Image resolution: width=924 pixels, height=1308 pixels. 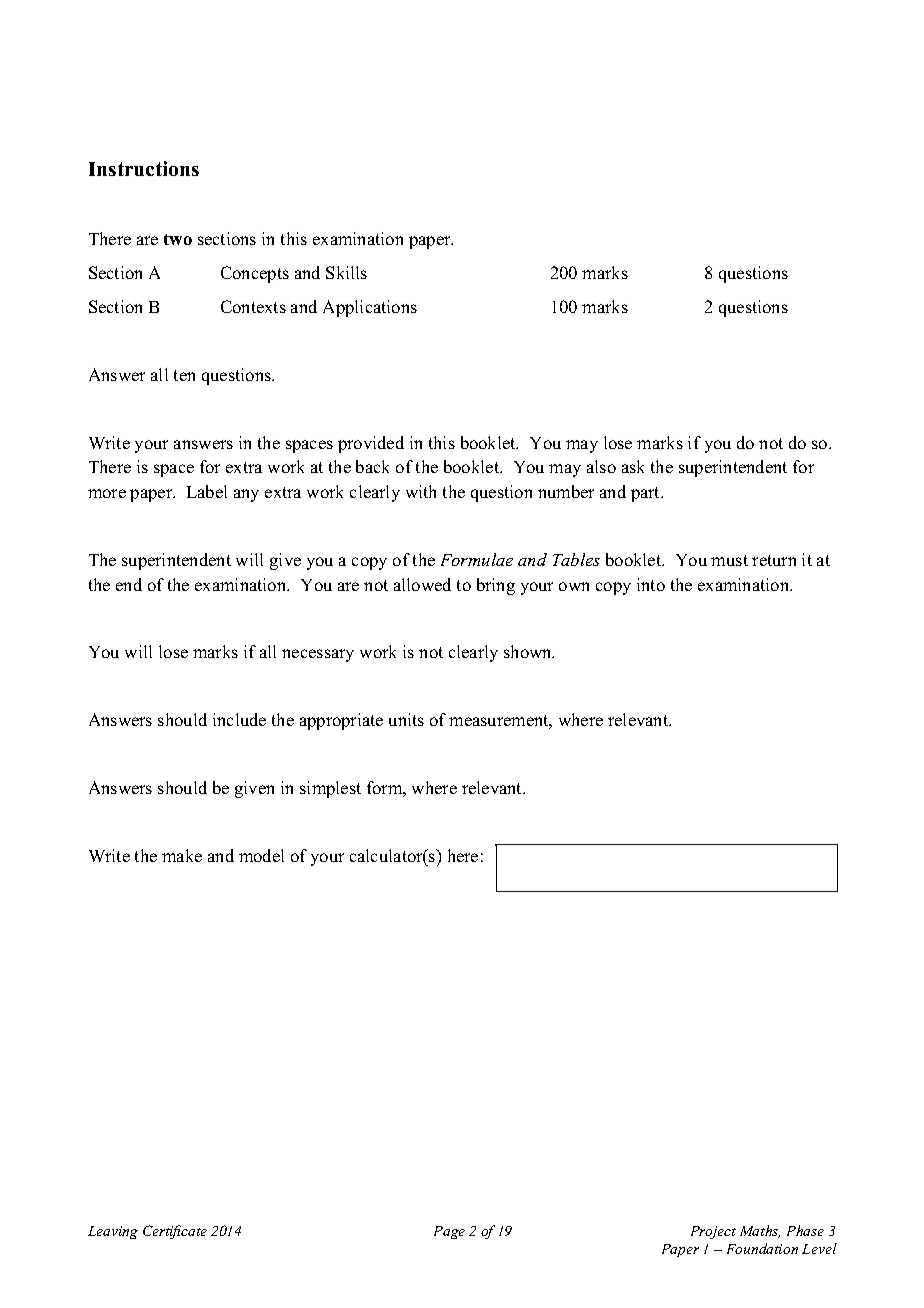 I want to click on two, so click(x=178, y=239).
